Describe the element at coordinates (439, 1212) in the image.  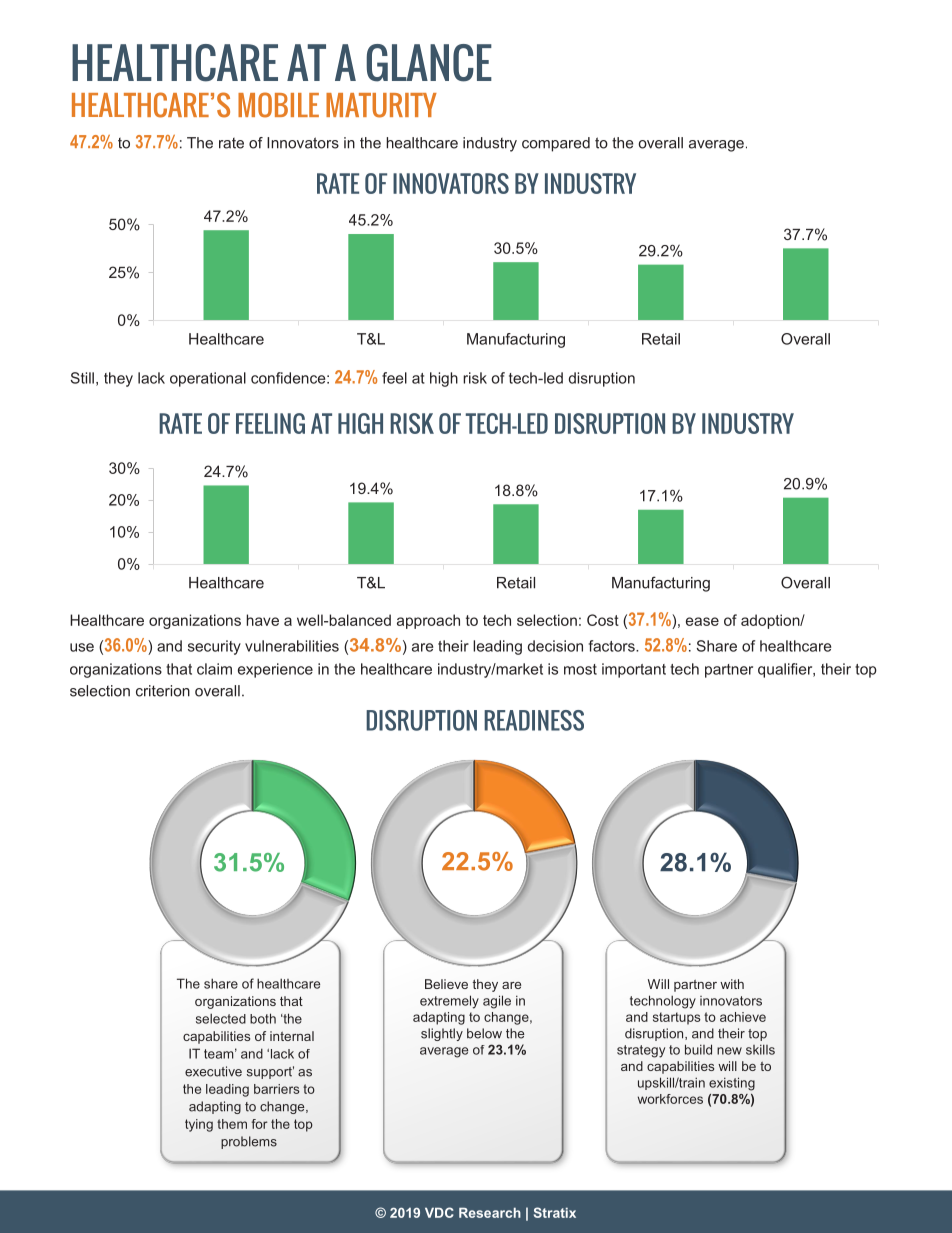
I see `VDC` at that location.
